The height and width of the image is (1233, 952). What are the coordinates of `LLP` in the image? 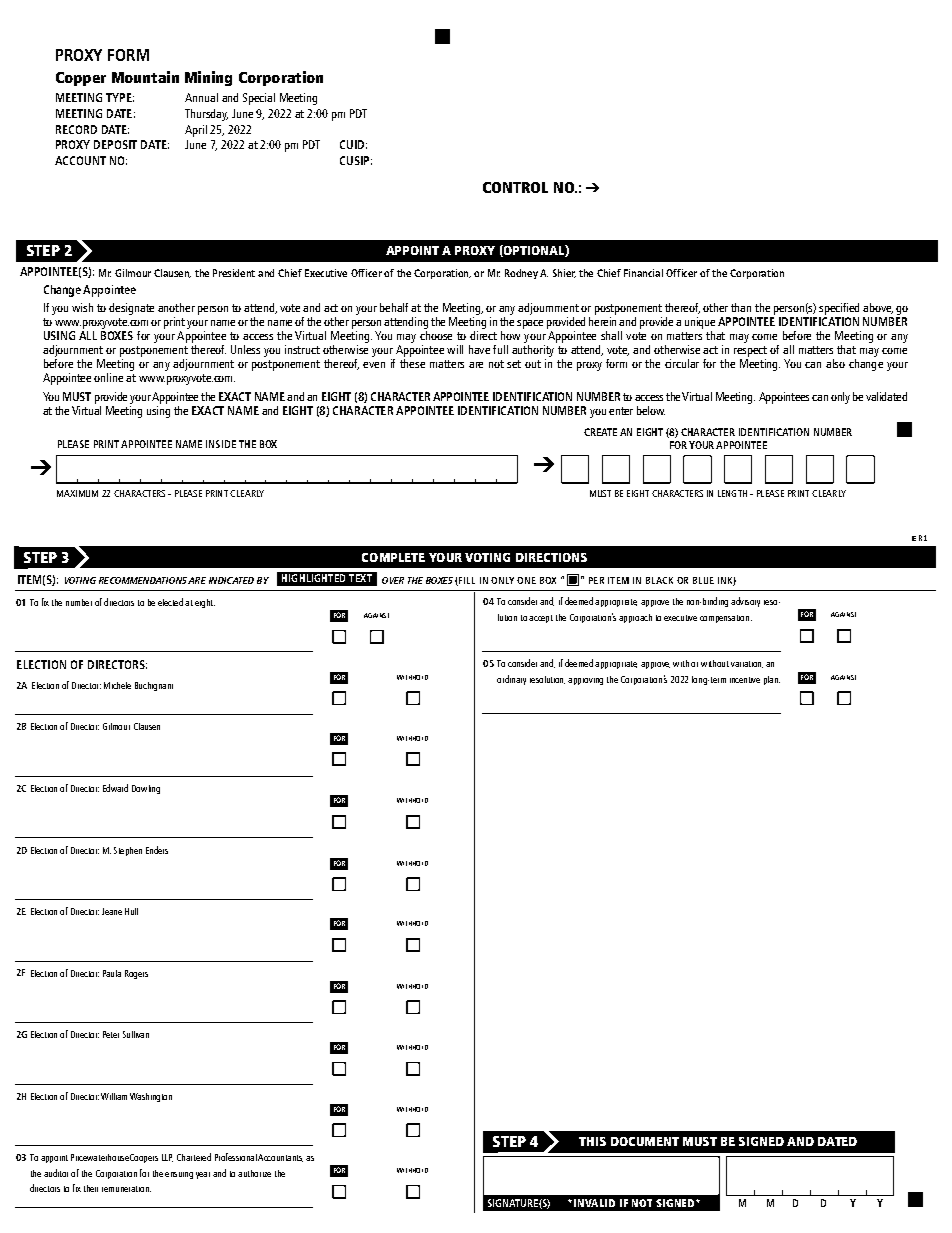 It's located at (167, 1158).
